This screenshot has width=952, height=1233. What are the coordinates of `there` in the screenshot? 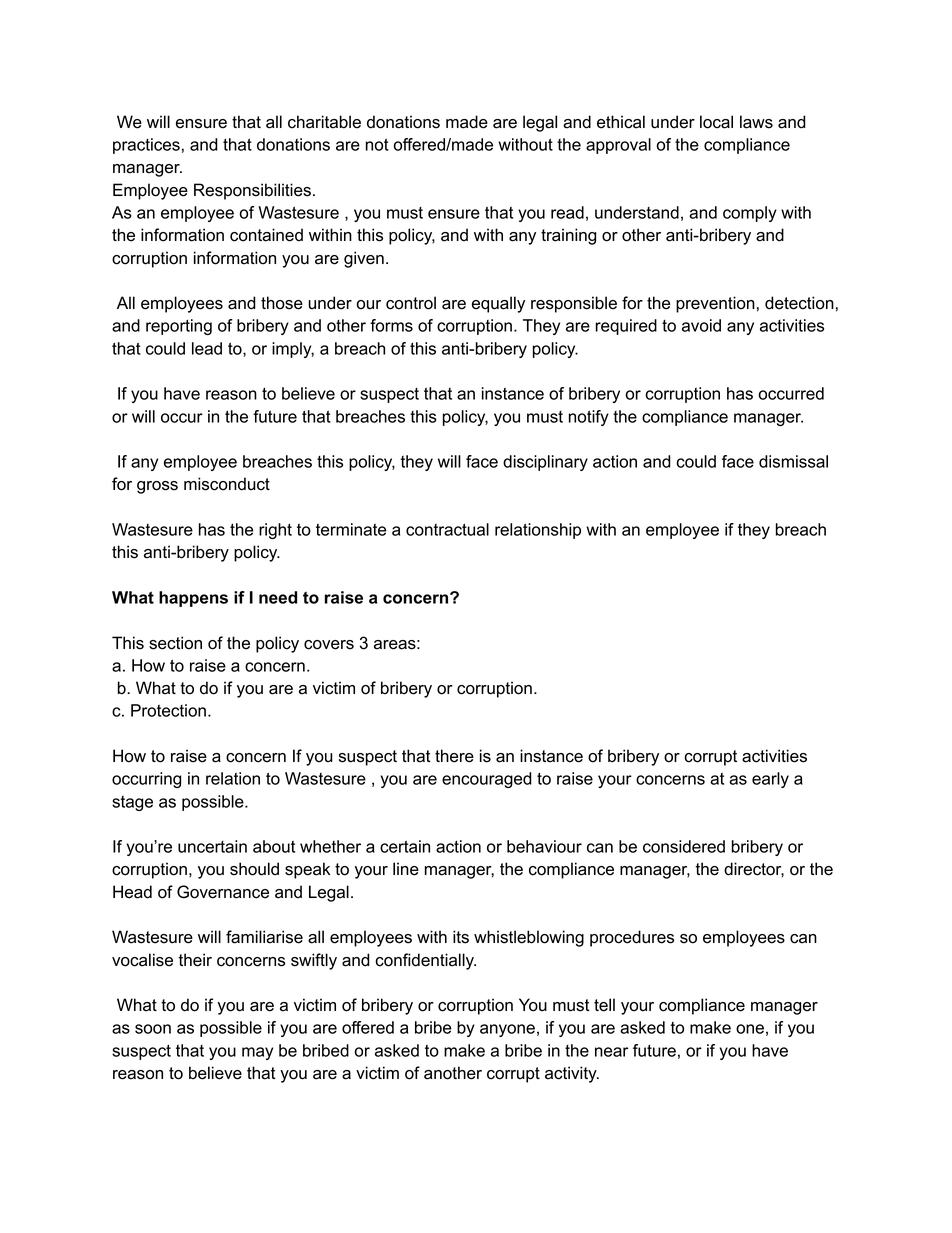 It's located at (454, 756).
